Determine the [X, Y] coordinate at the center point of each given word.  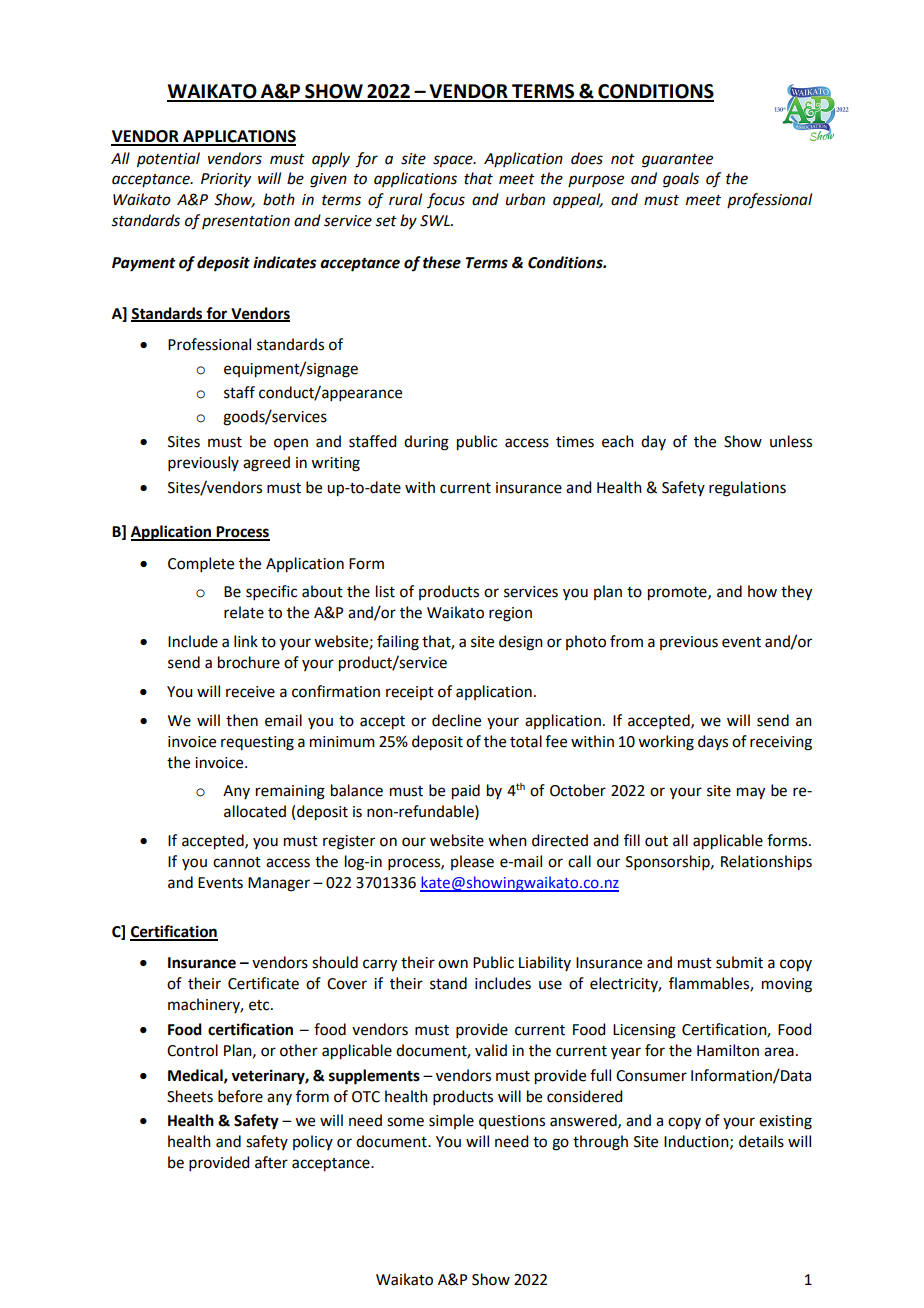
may [751, 793]
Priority [226, 180]
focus [446, 200]
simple [451, 1121]
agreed [266, 464]
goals [681, 180]
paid [466, 792]
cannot [237, 862]
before [240, 1096]
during [426, 443]
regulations [747, 489]
